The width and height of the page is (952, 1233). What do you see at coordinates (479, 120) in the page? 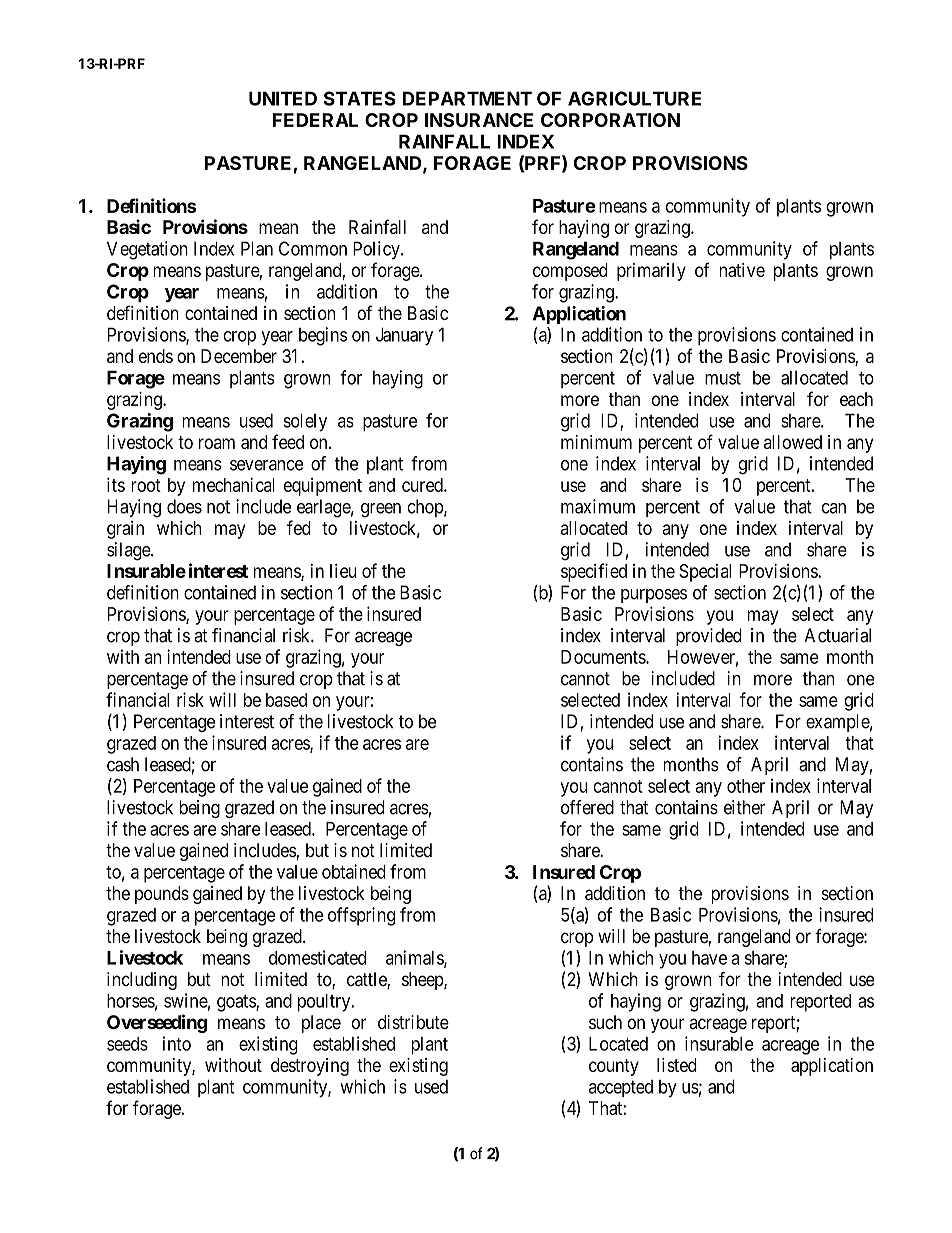
I see `INSURANCE` at bounding box center [479, 120].
